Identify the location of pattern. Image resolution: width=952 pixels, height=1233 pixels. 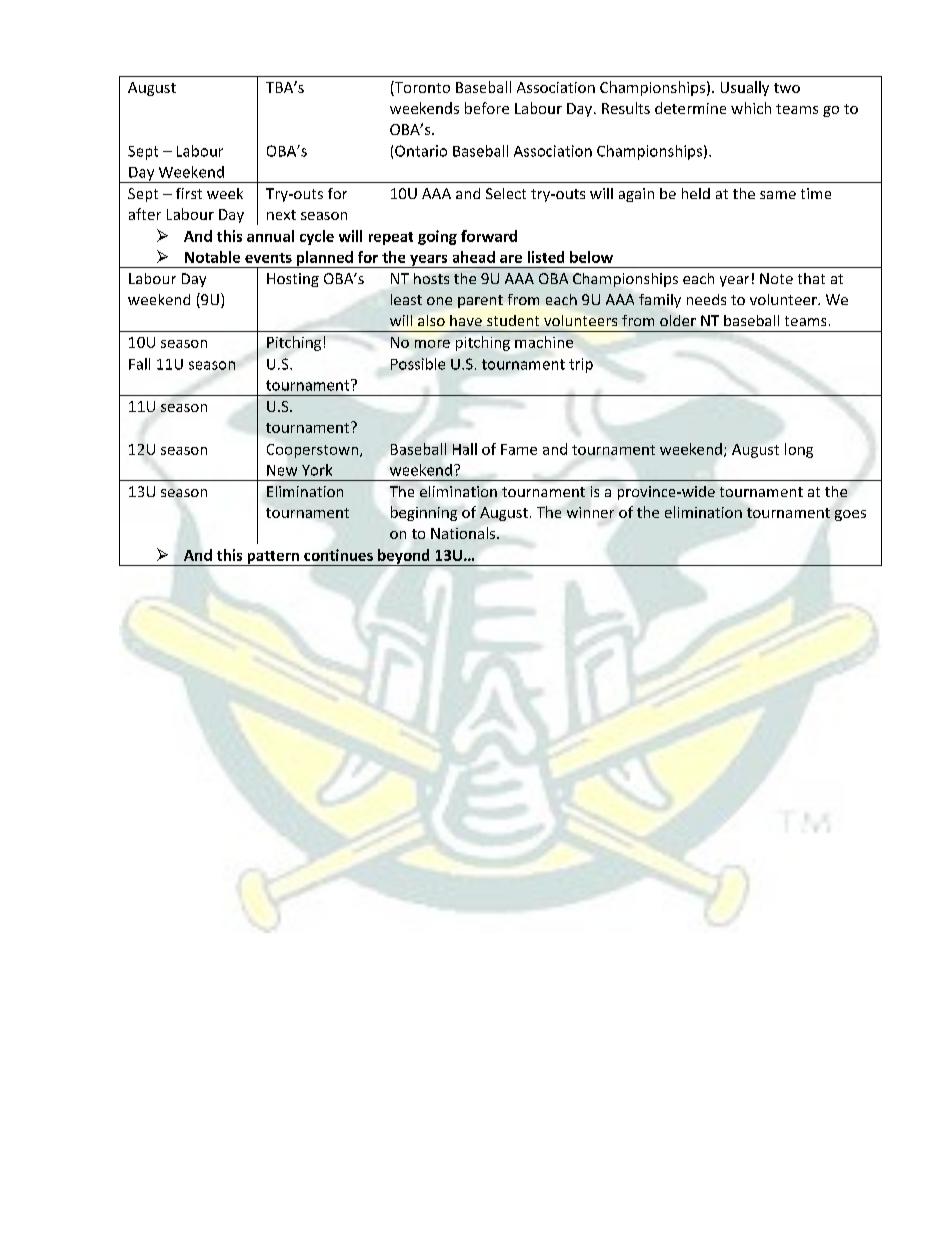
(273, 558).
